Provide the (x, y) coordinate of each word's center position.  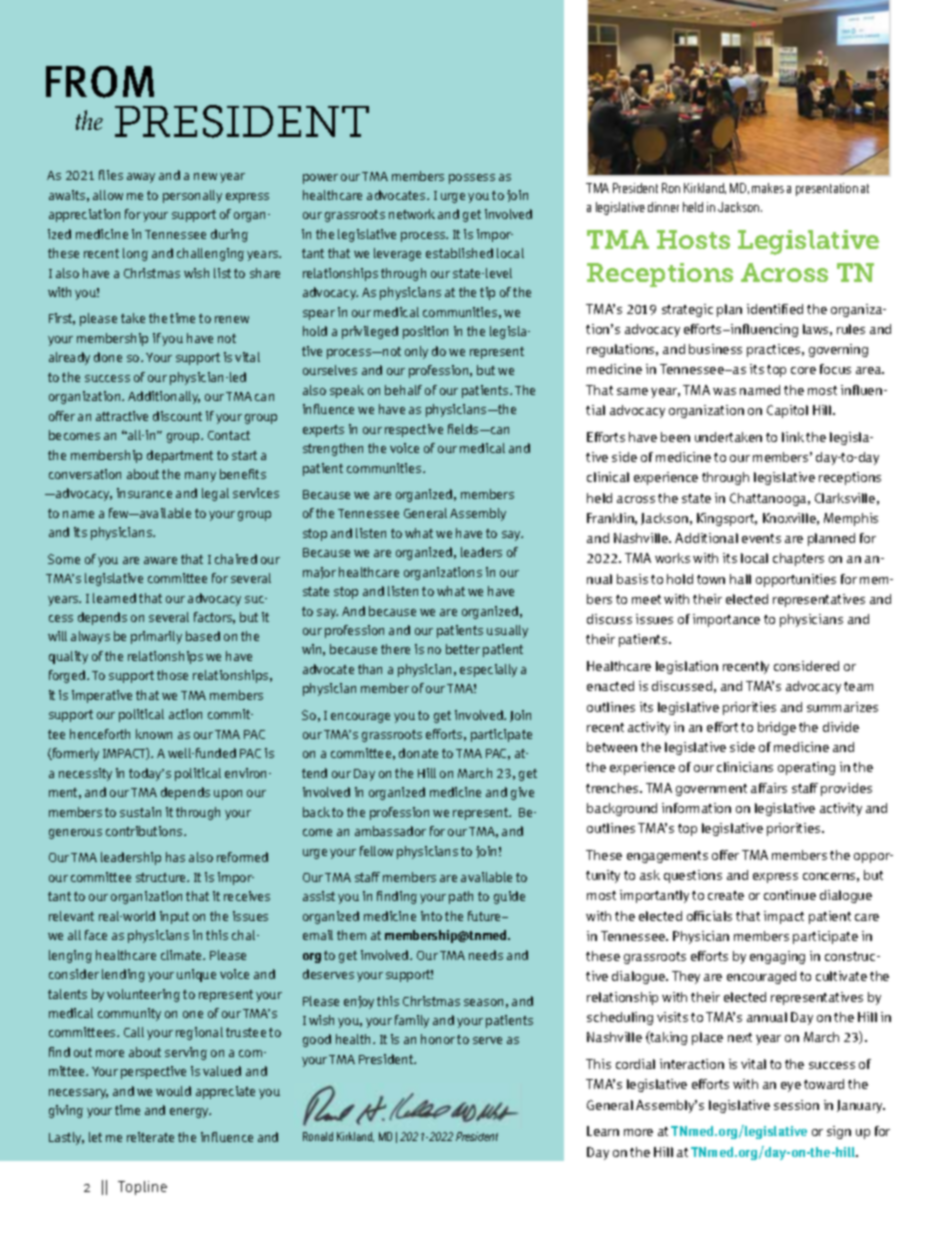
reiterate (150, 1137)
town (711, 579)
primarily (156, 637)
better (463, 649)
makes (768, 188)
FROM (100, 82)
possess (472, 179)
